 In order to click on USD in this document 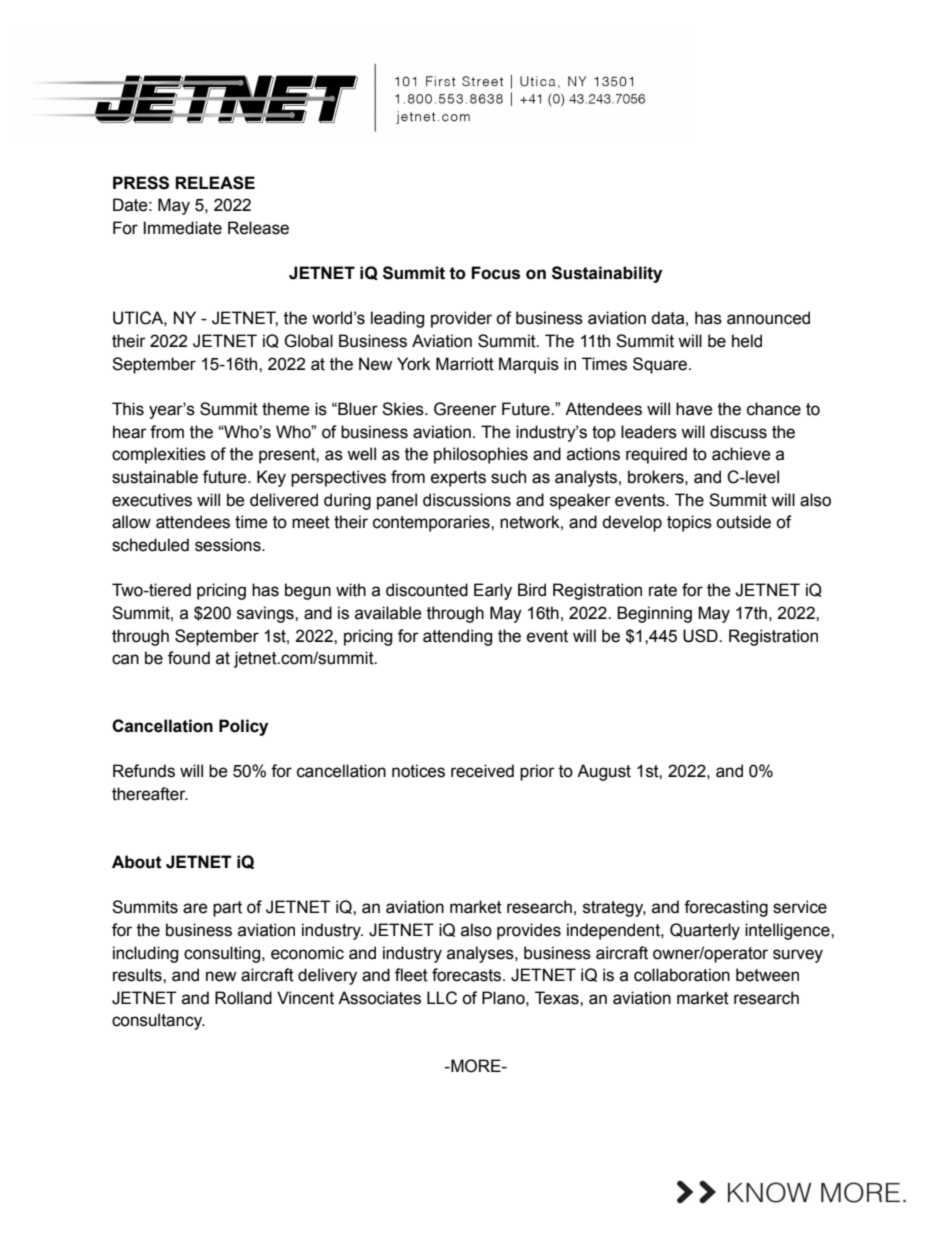, I will do `click(701, 636)`.
